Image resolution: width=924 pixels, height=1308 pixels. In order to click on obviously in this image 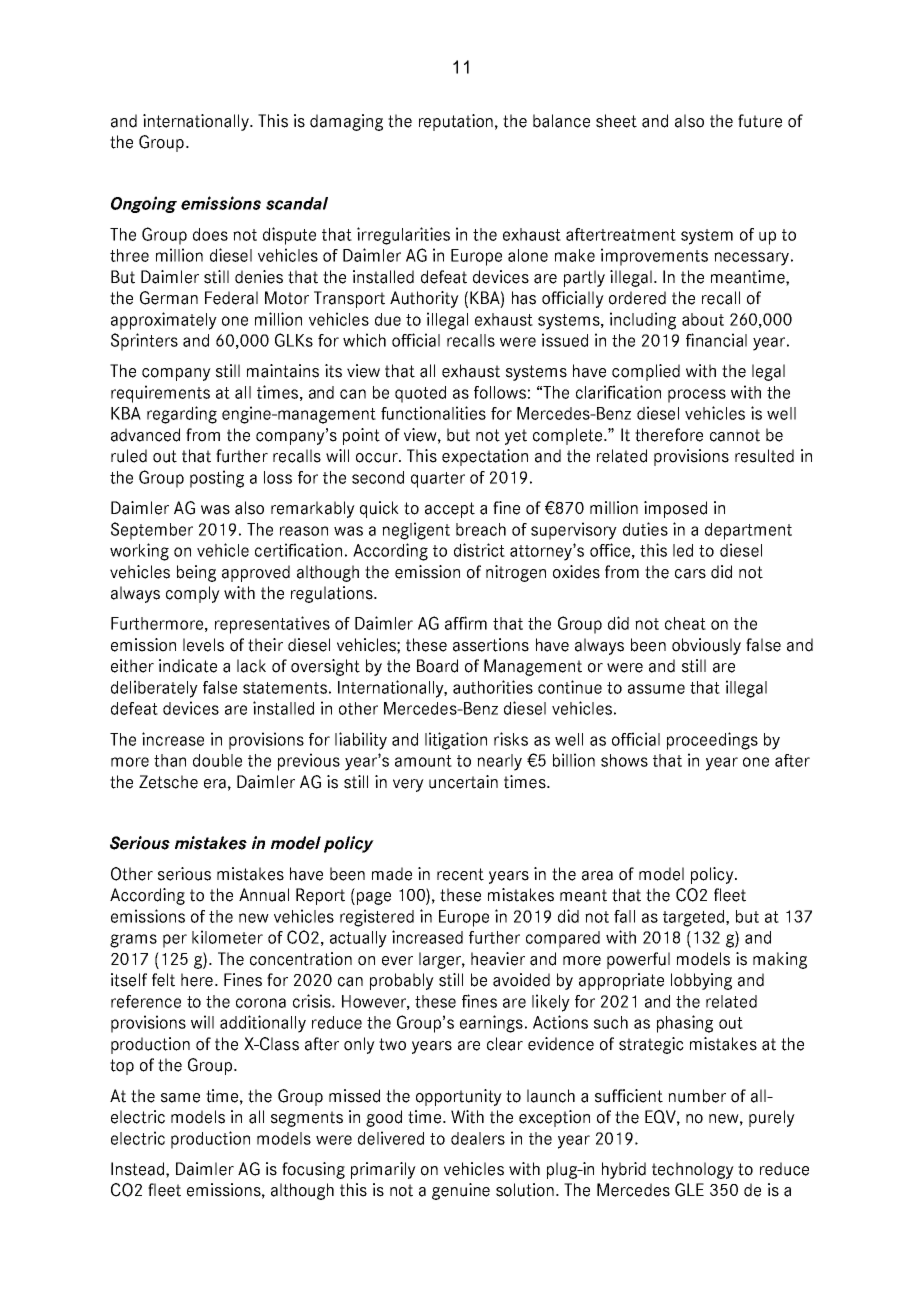, I will do `click(706, 646)`.
